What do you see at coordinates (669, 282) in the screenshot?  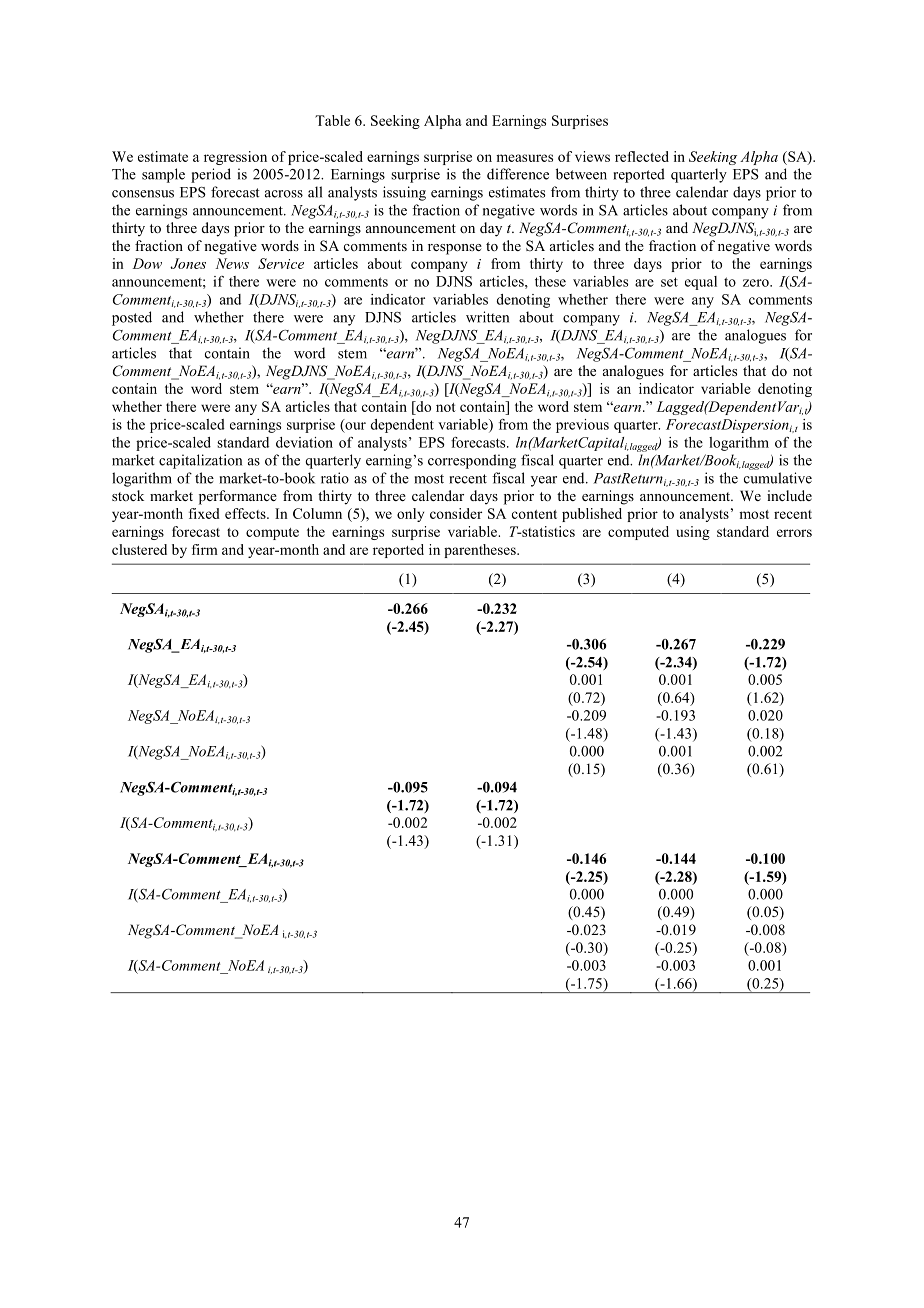 I see `set` at bounding box center [669, 282].
